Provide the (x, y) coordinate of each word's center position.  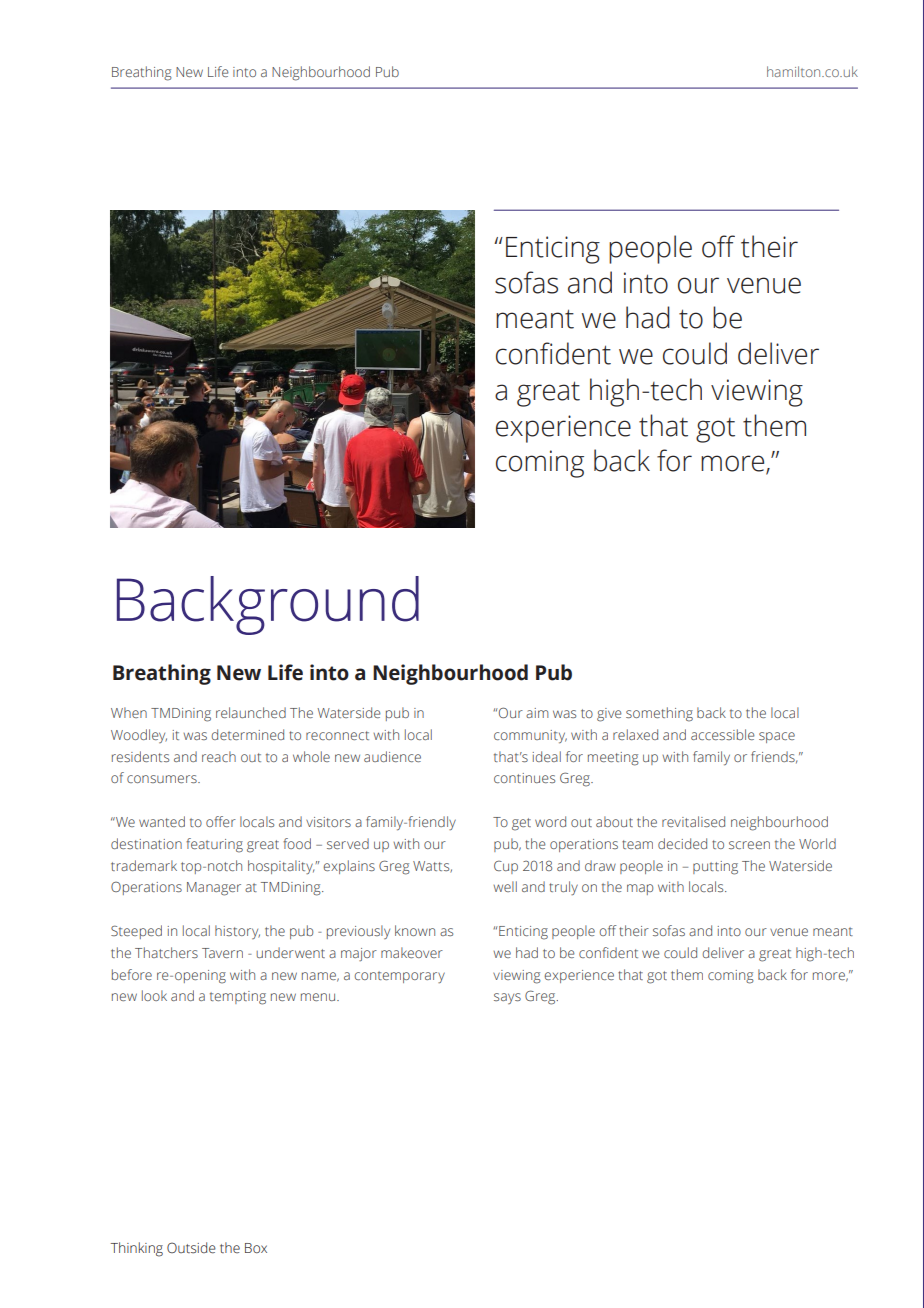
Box (256, 1248)
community (530, 737)
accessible (723, 734)
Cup (506, 867)
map (640, 889)
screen (749, 845)
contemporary (399, 977)
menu (319, 997)
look (154, 995)
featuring (214, 845)
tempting (238, 998)
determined (247, 734)
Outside (191, 1248)
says (507, 998)
